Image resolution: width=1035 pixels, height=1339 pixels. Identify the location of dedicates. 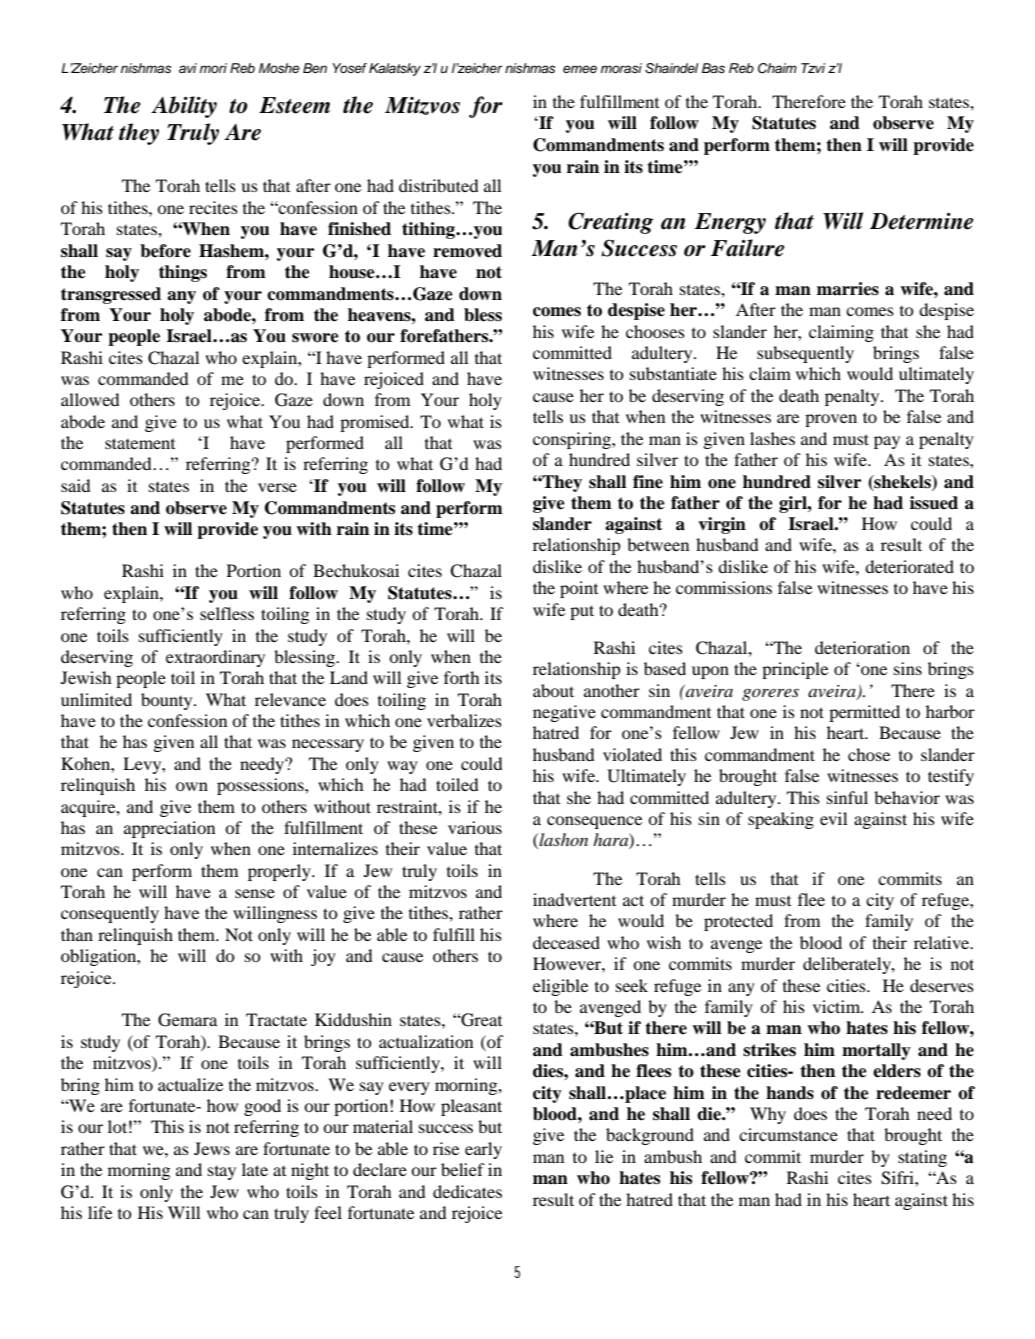
(467, 1191).
